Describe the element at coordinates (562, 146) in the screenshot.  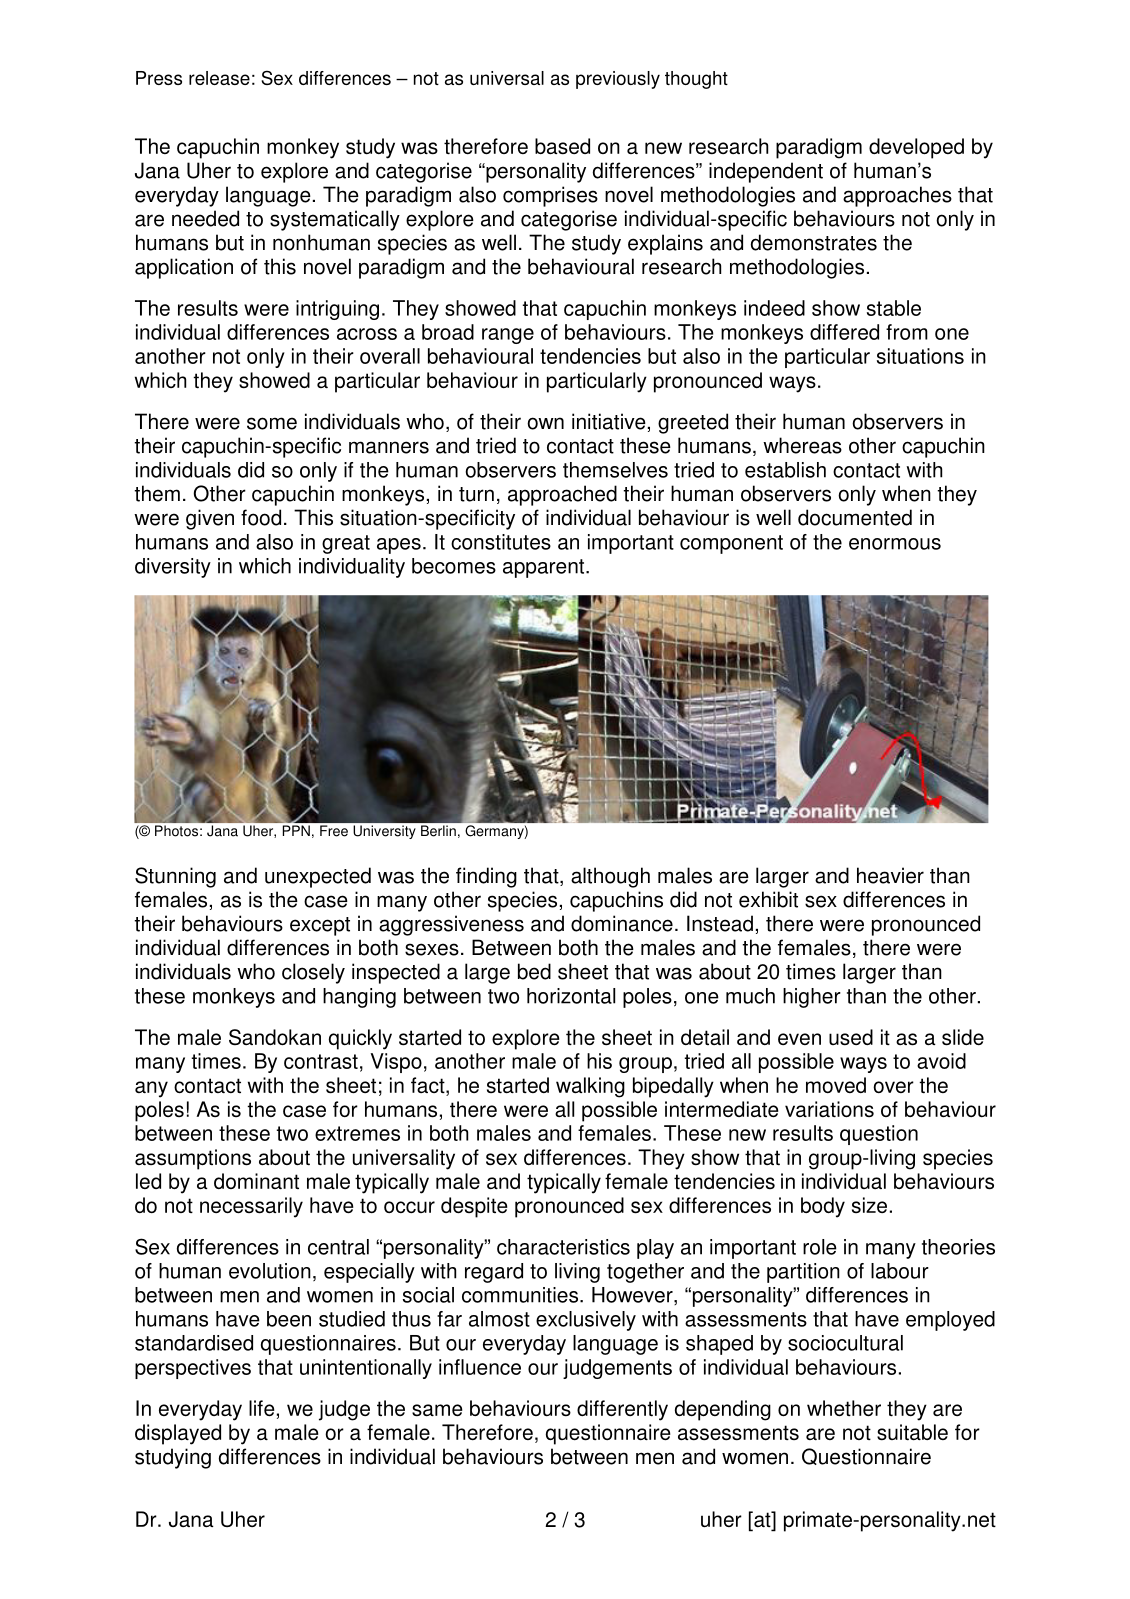
I see `based` at that location.
